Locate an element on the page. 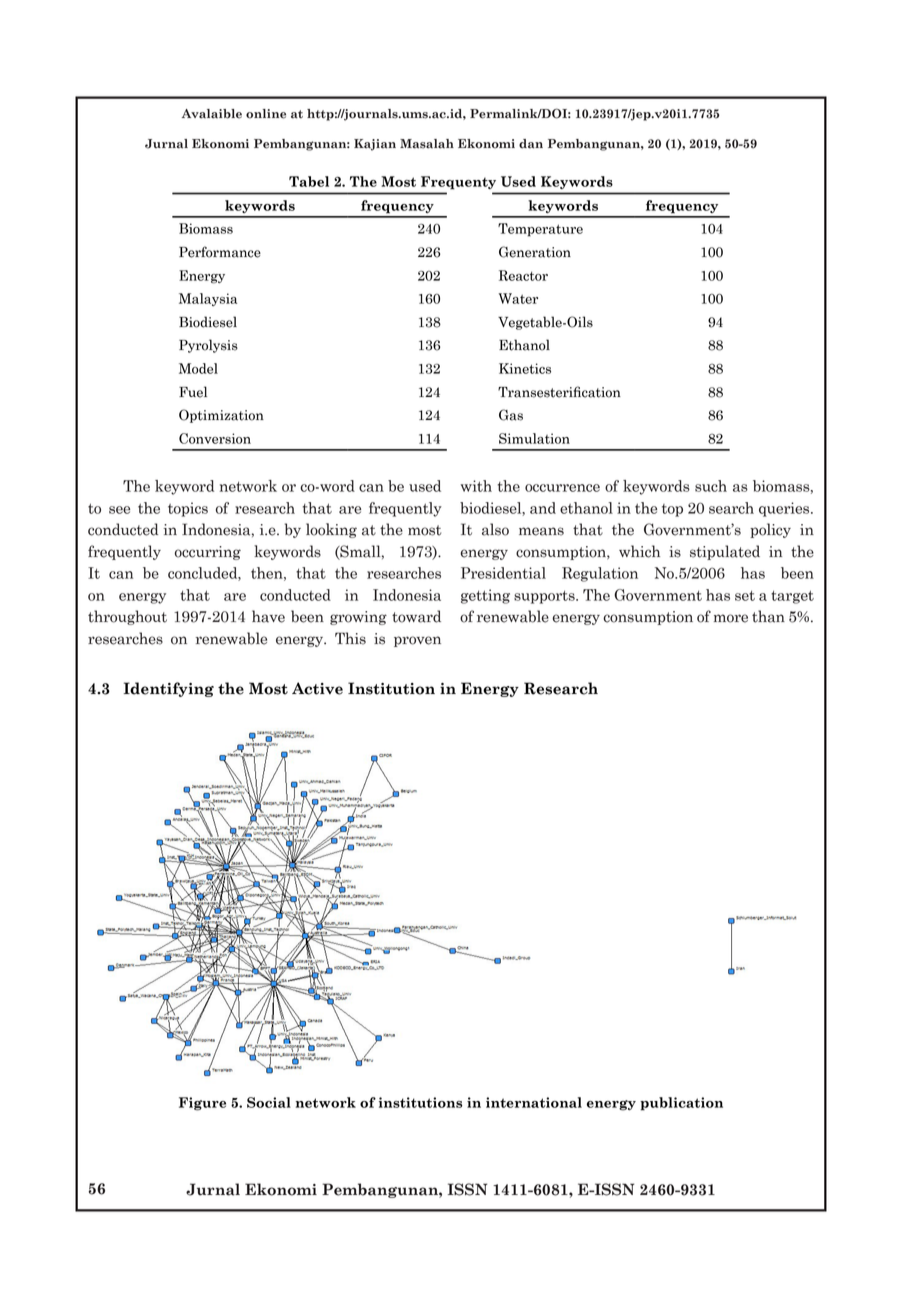 Image resolution: width=924 pixels, height=1308 pixels. Figure is located at coordinates (202, 1104).
